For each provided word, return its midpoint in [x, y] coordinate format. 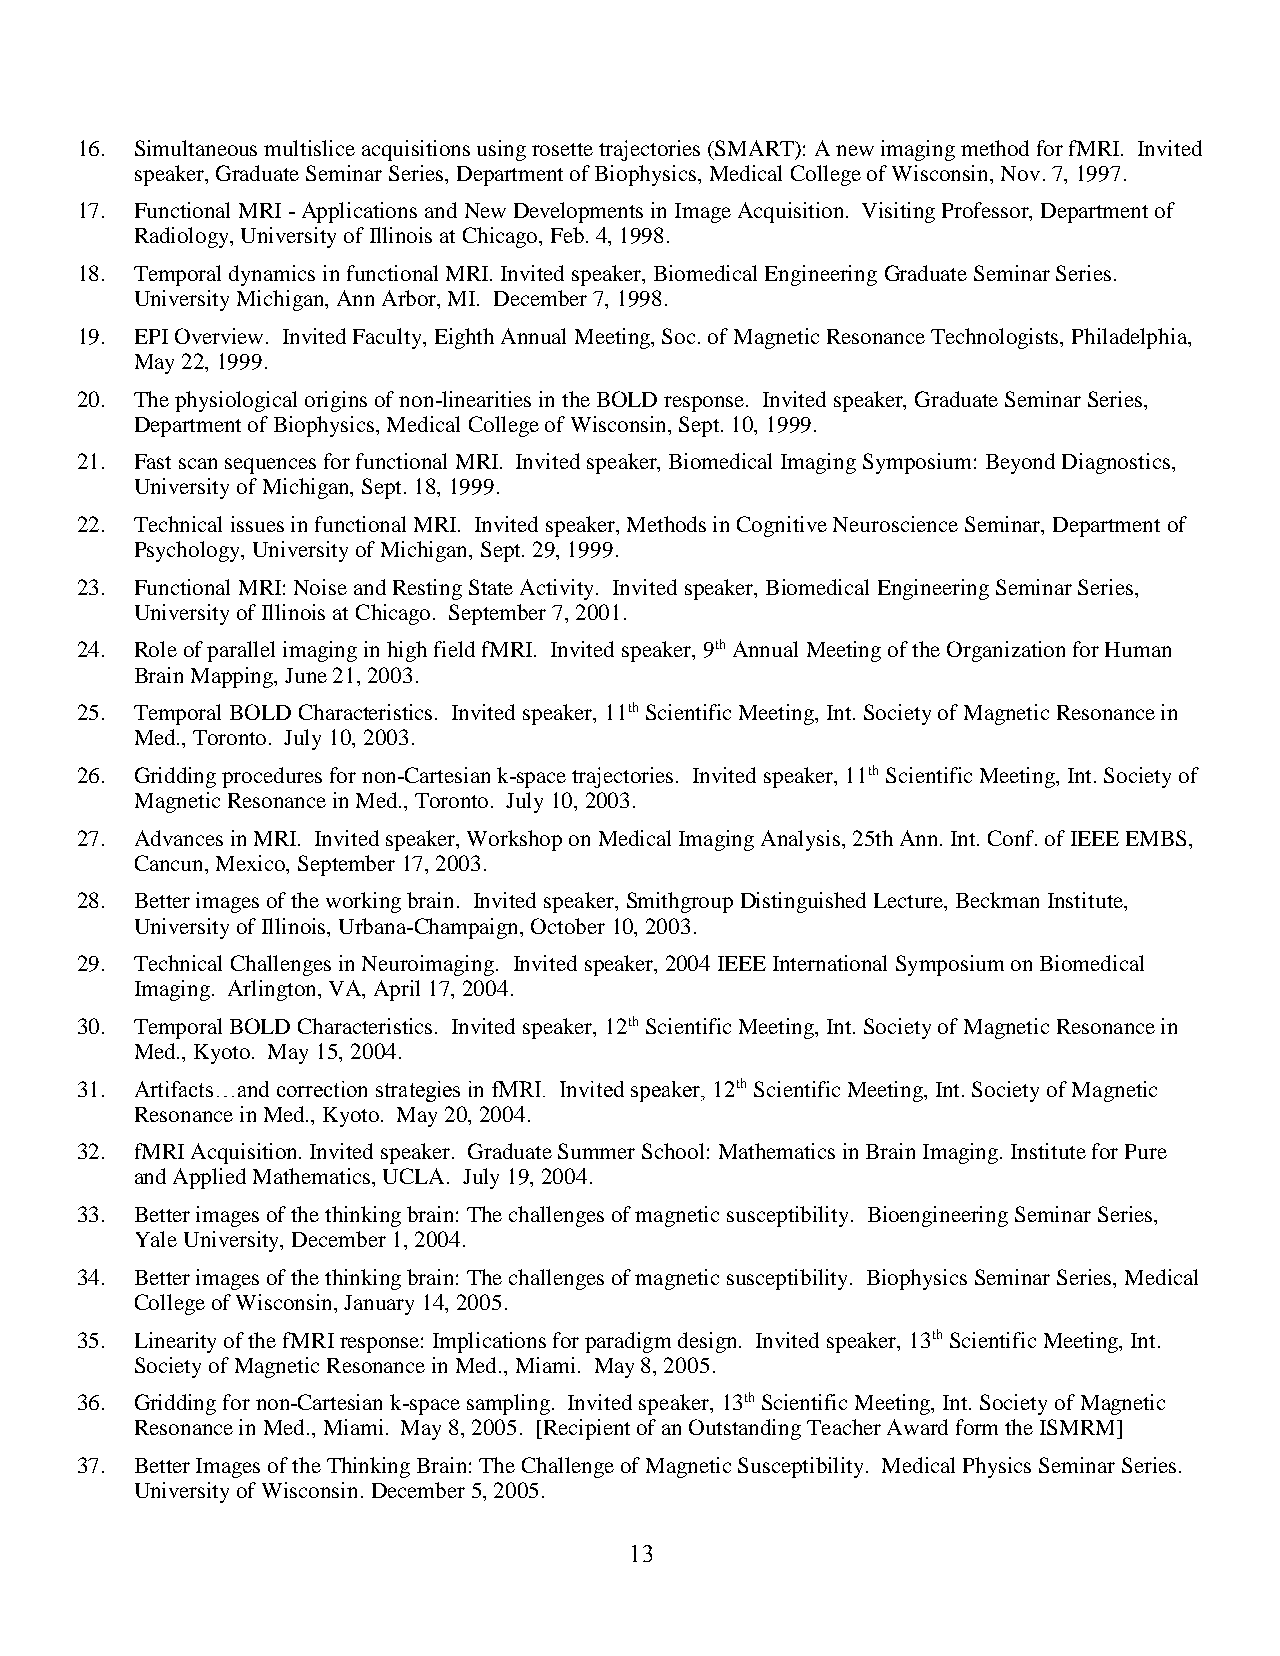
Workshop [514, 840]
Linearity [175, 1342]
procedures [272, 777]
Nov [1020, 173]
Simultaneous [196, 148]
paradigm [628, 1342]
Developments [578, 212]
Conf [1012, 838]
